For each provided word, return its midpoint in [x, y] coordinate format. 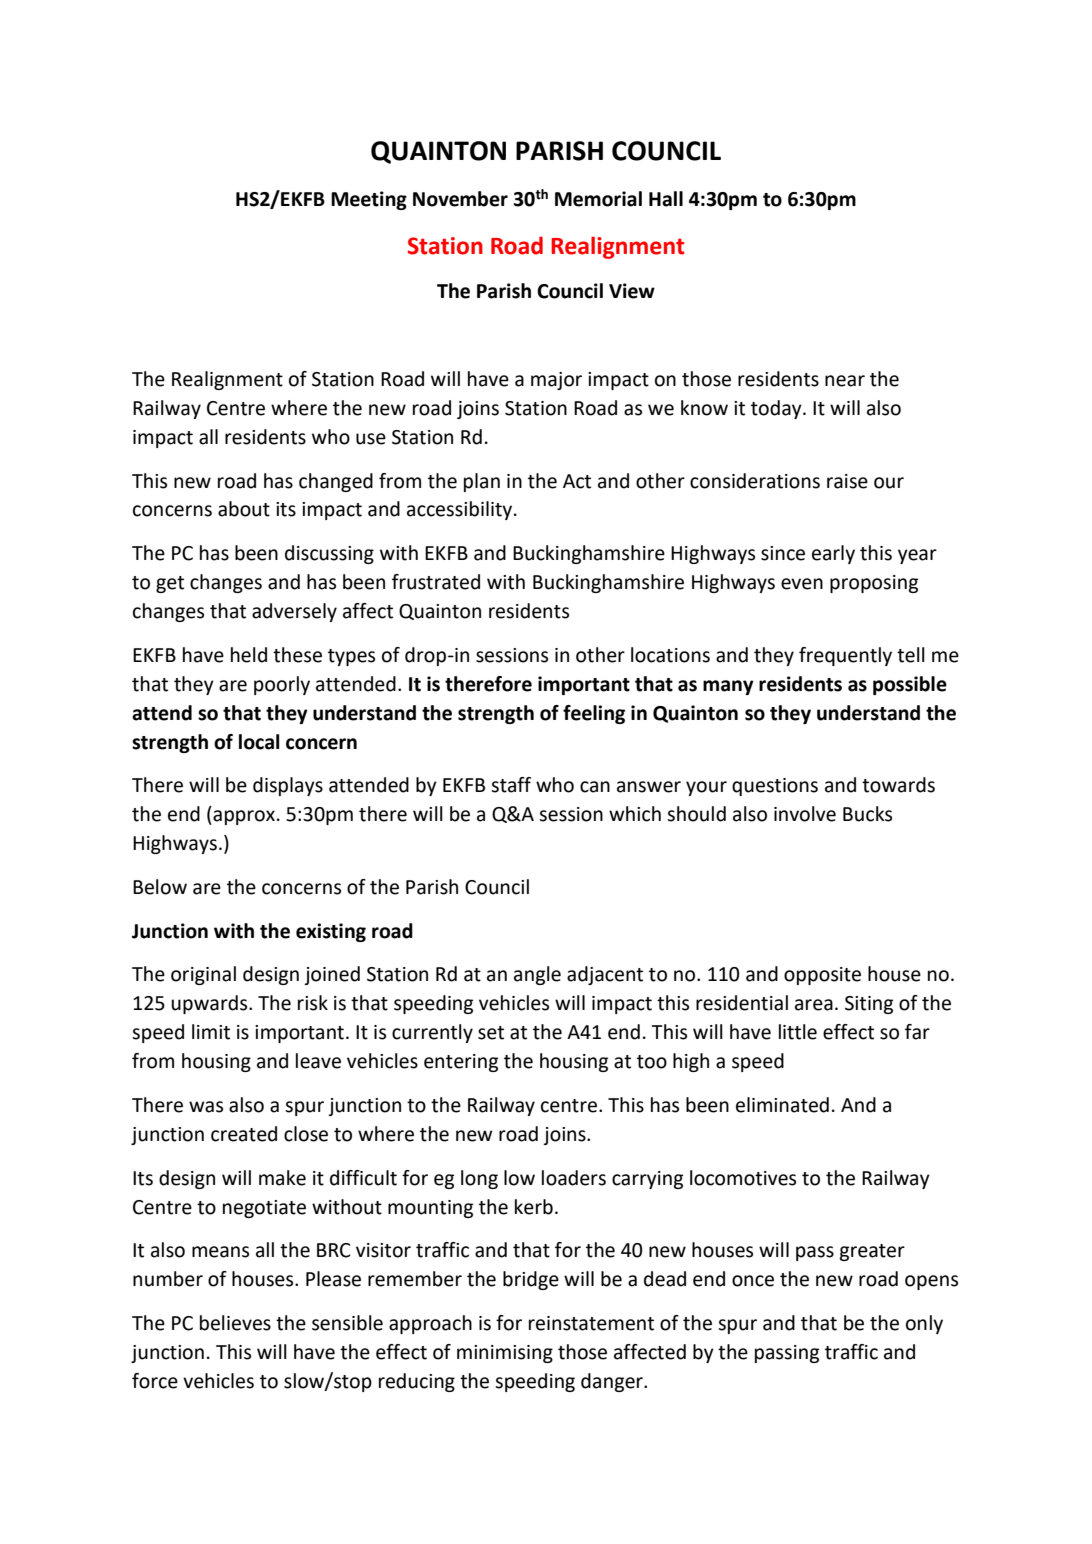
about [244, 509]
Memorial [598, 199]
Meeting [369, 200]
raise [847, 481]
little [798, 1032]
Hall [666, 199]
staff [511, 785]
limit [211, 1032]
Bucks [867, 814]
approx [243, 817]
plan [482, 482]
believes [235, 1323]
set [491, 1033]
